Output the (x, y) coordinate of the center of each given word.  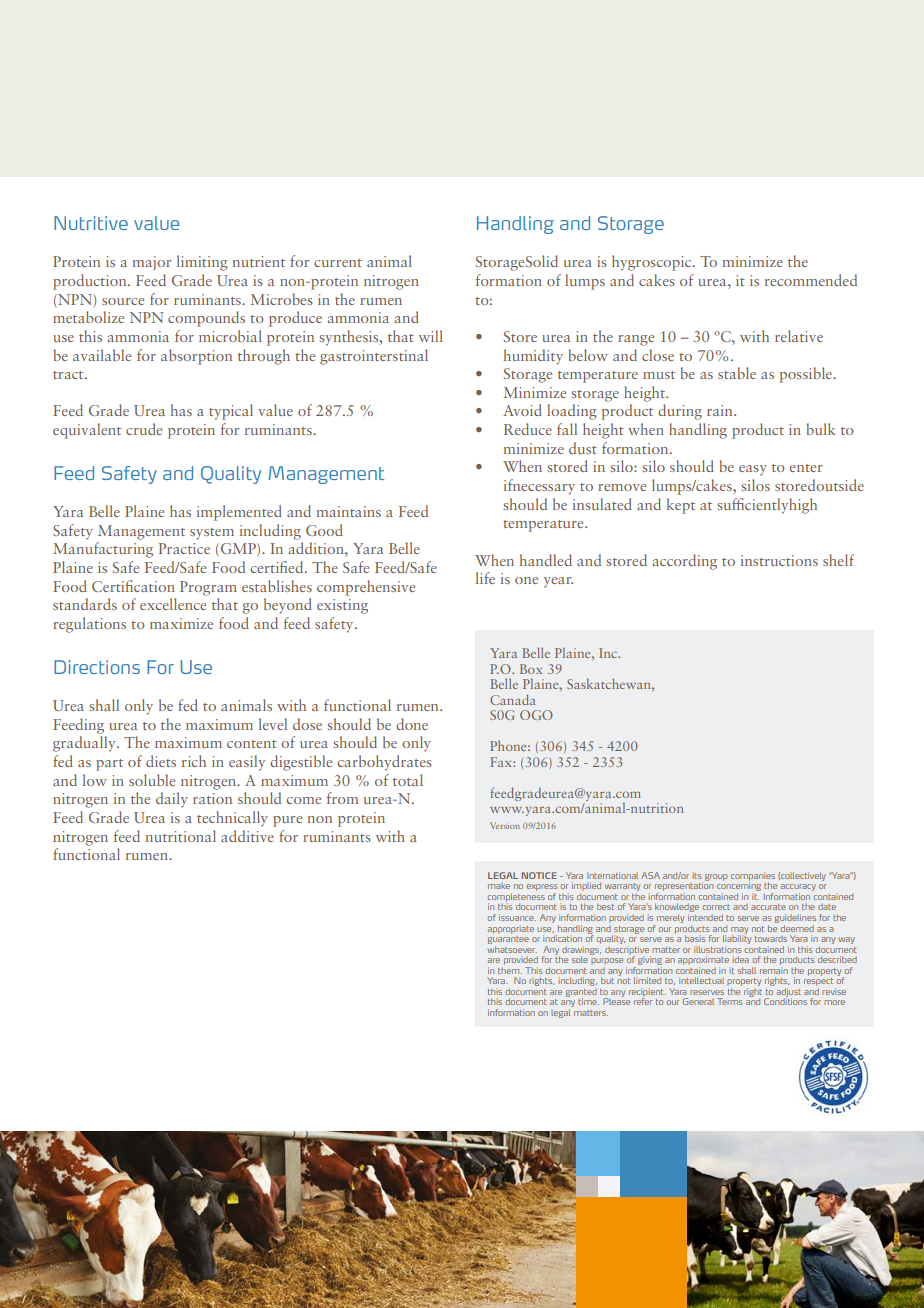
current (338, 263)
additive (247, 836)
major (152, 263)
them (510, 971)
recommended (811, 280)
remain (774, 970)
